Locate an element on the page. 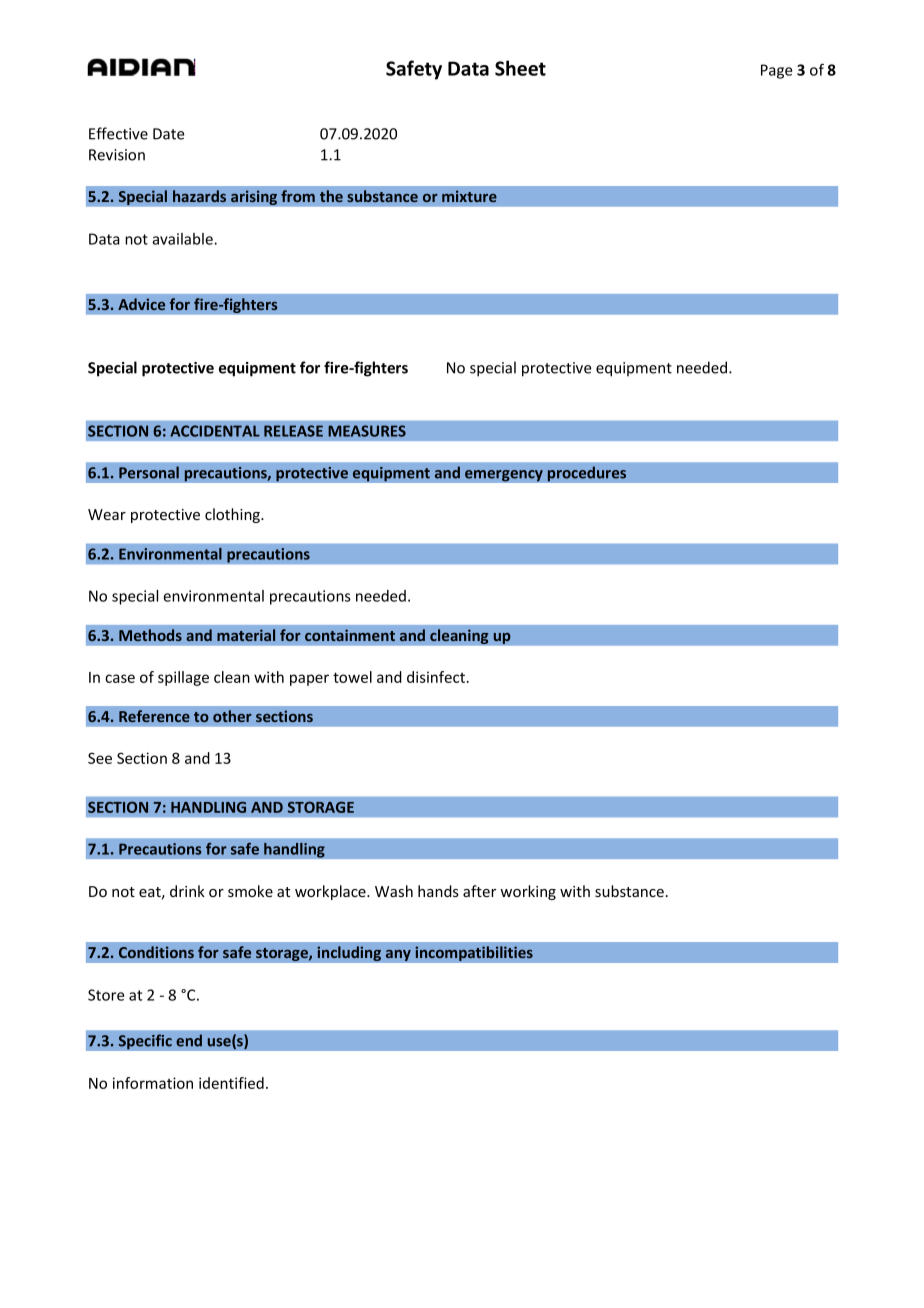 This image has width=924, height=1308. end is located at coordinates (189, 1040).
